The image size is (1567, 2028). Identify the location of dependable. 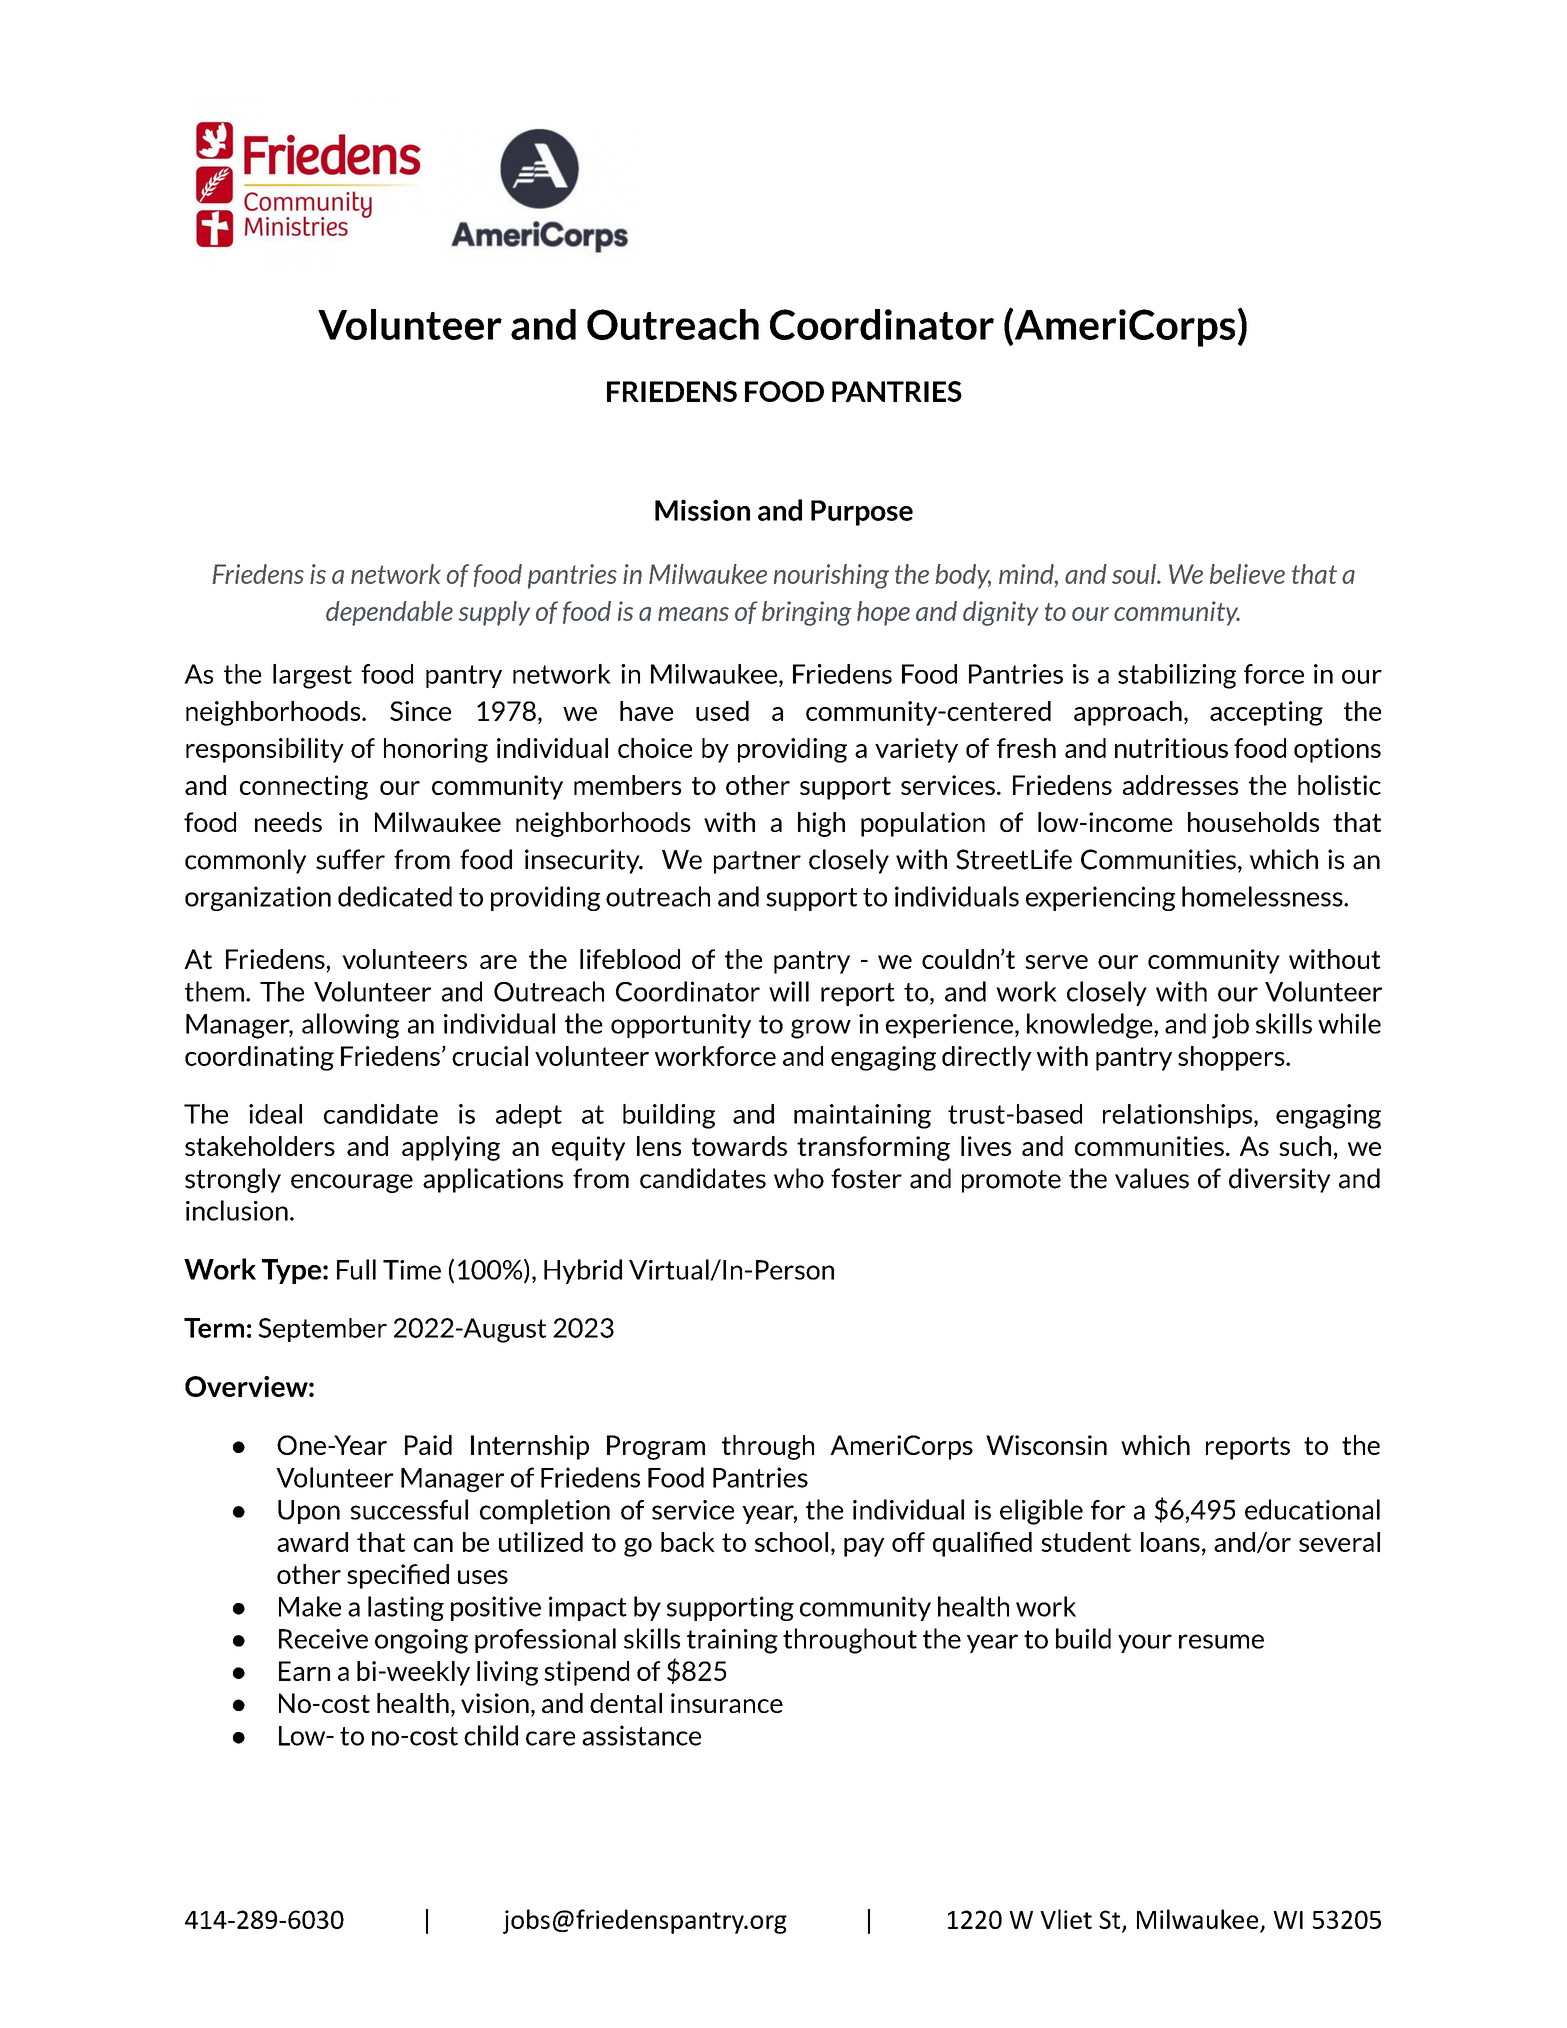
(389, 613).
